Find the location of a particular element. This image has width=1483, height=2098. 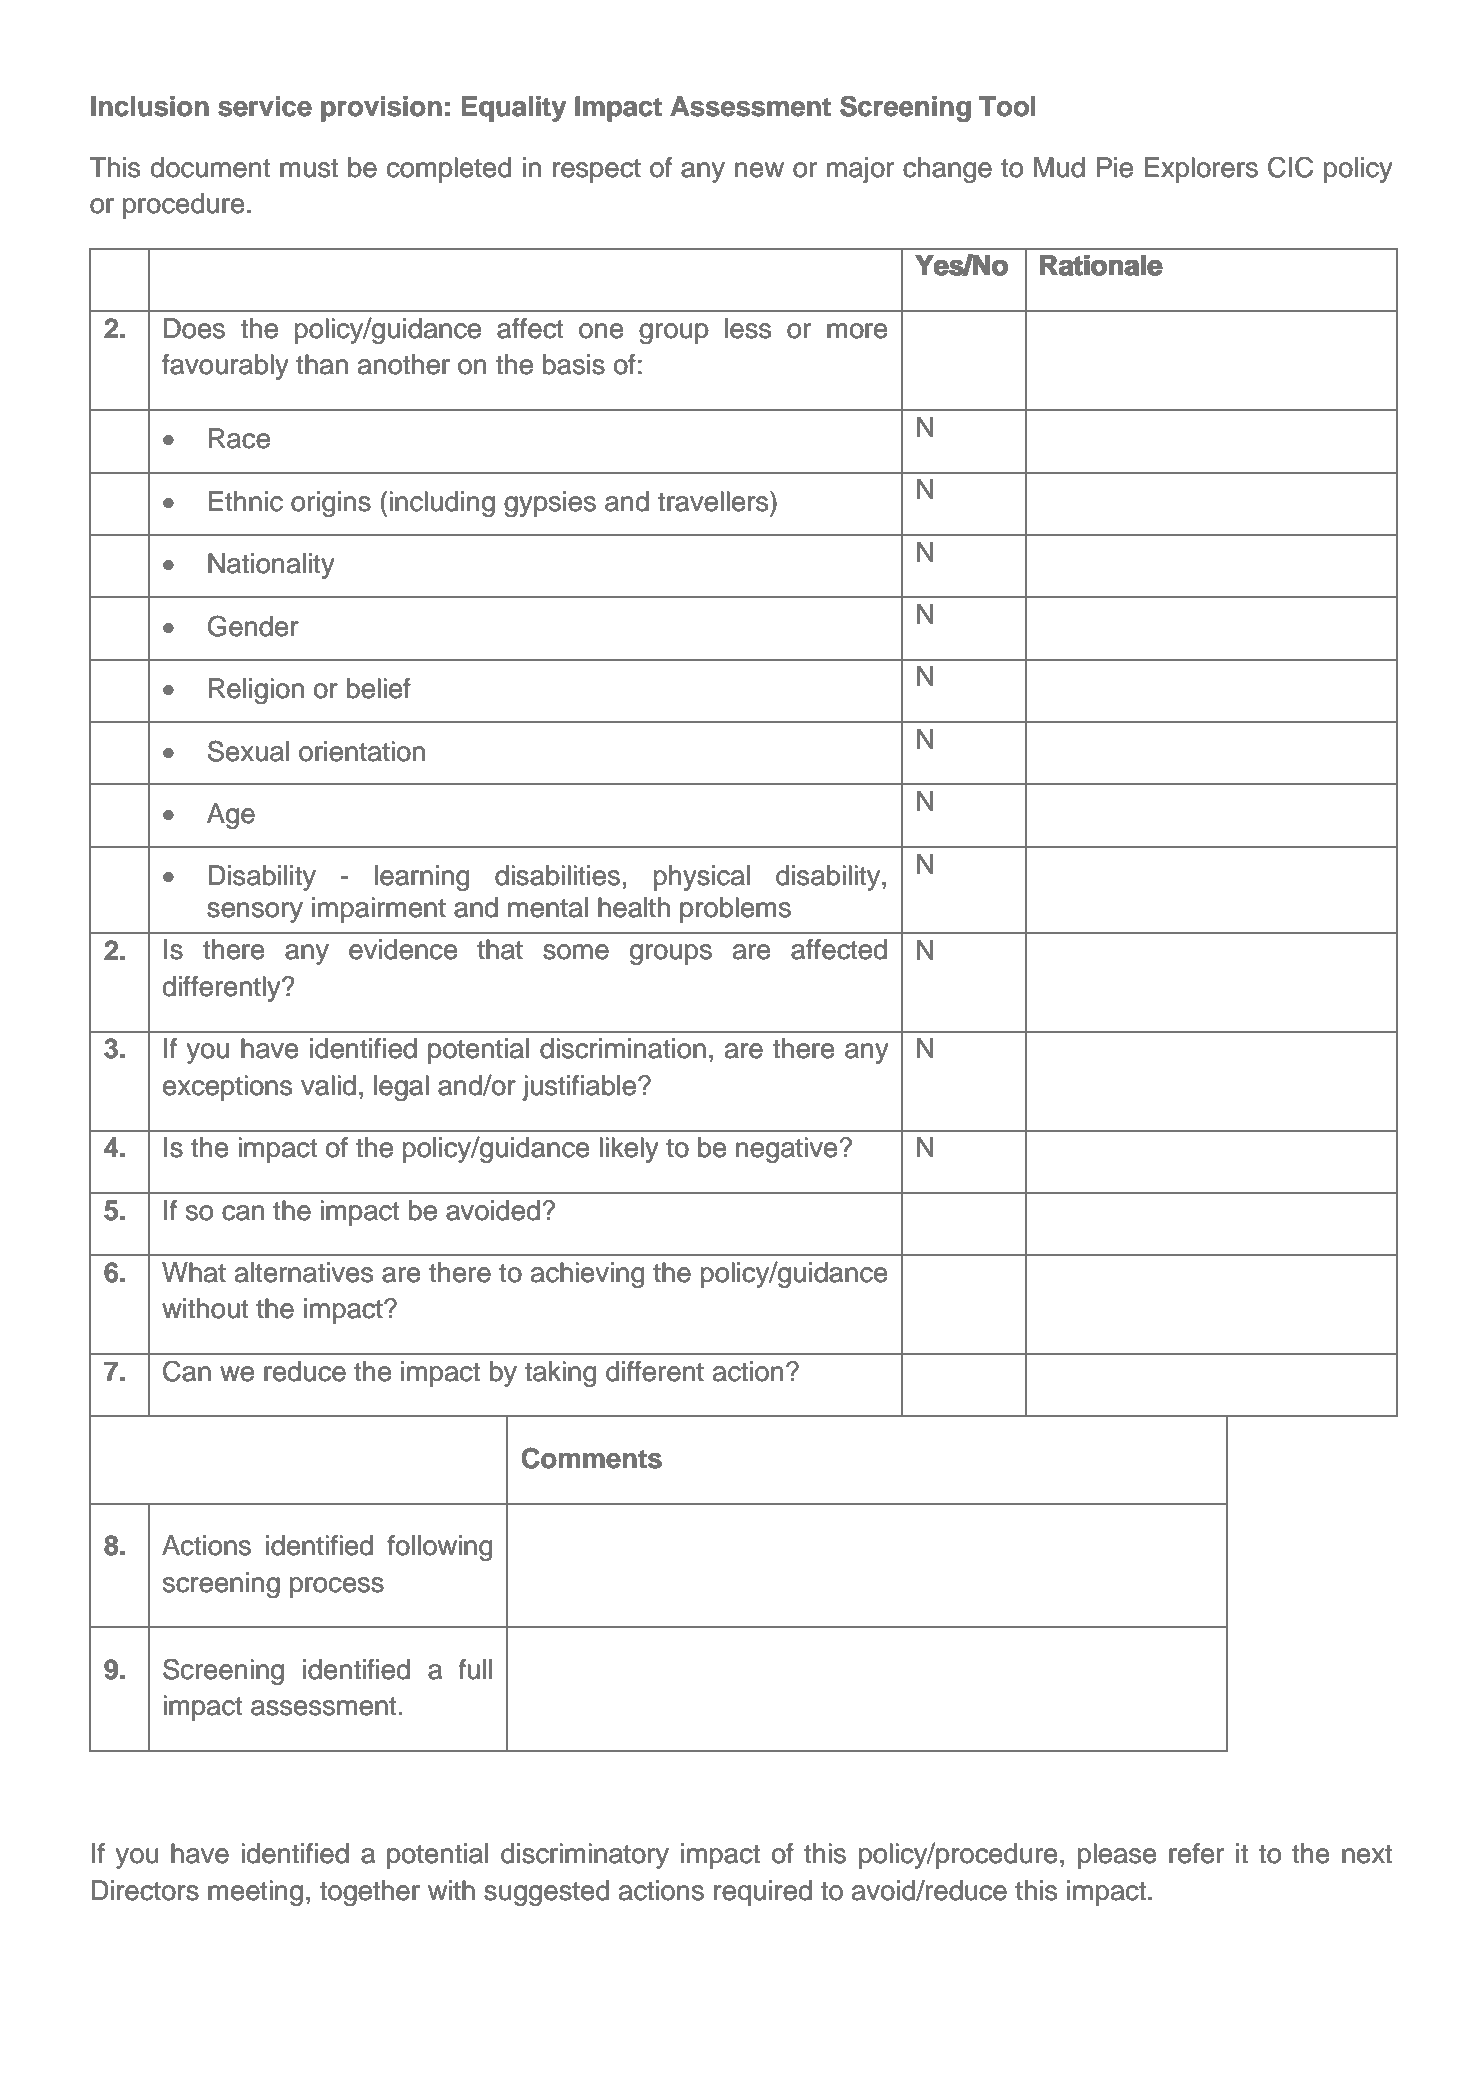

Nationality is located at coordinates (271, 566).
